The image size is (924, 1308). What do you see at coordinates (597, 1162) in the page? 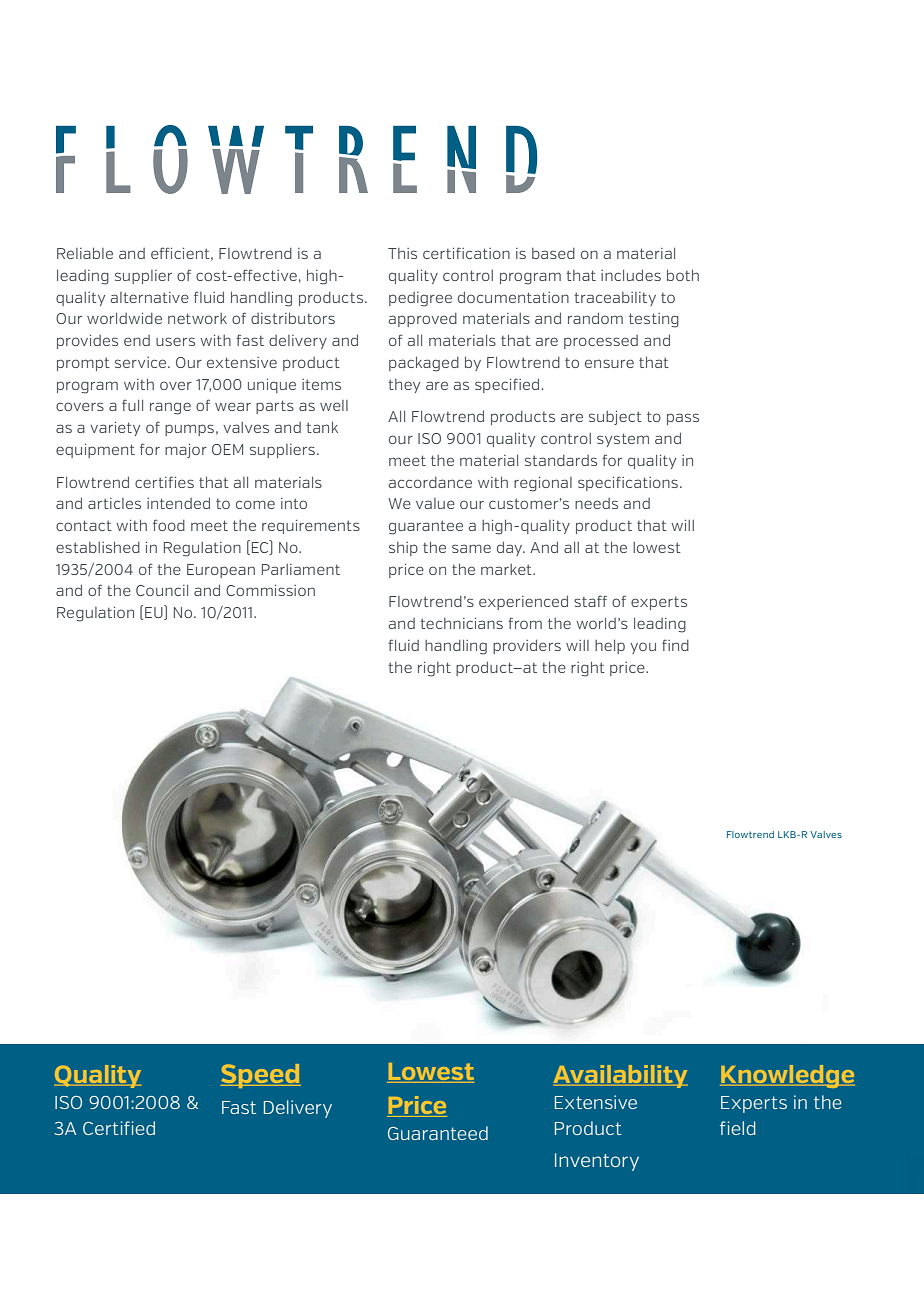
I see `Inventory` at bounding box center [597, 1162].
